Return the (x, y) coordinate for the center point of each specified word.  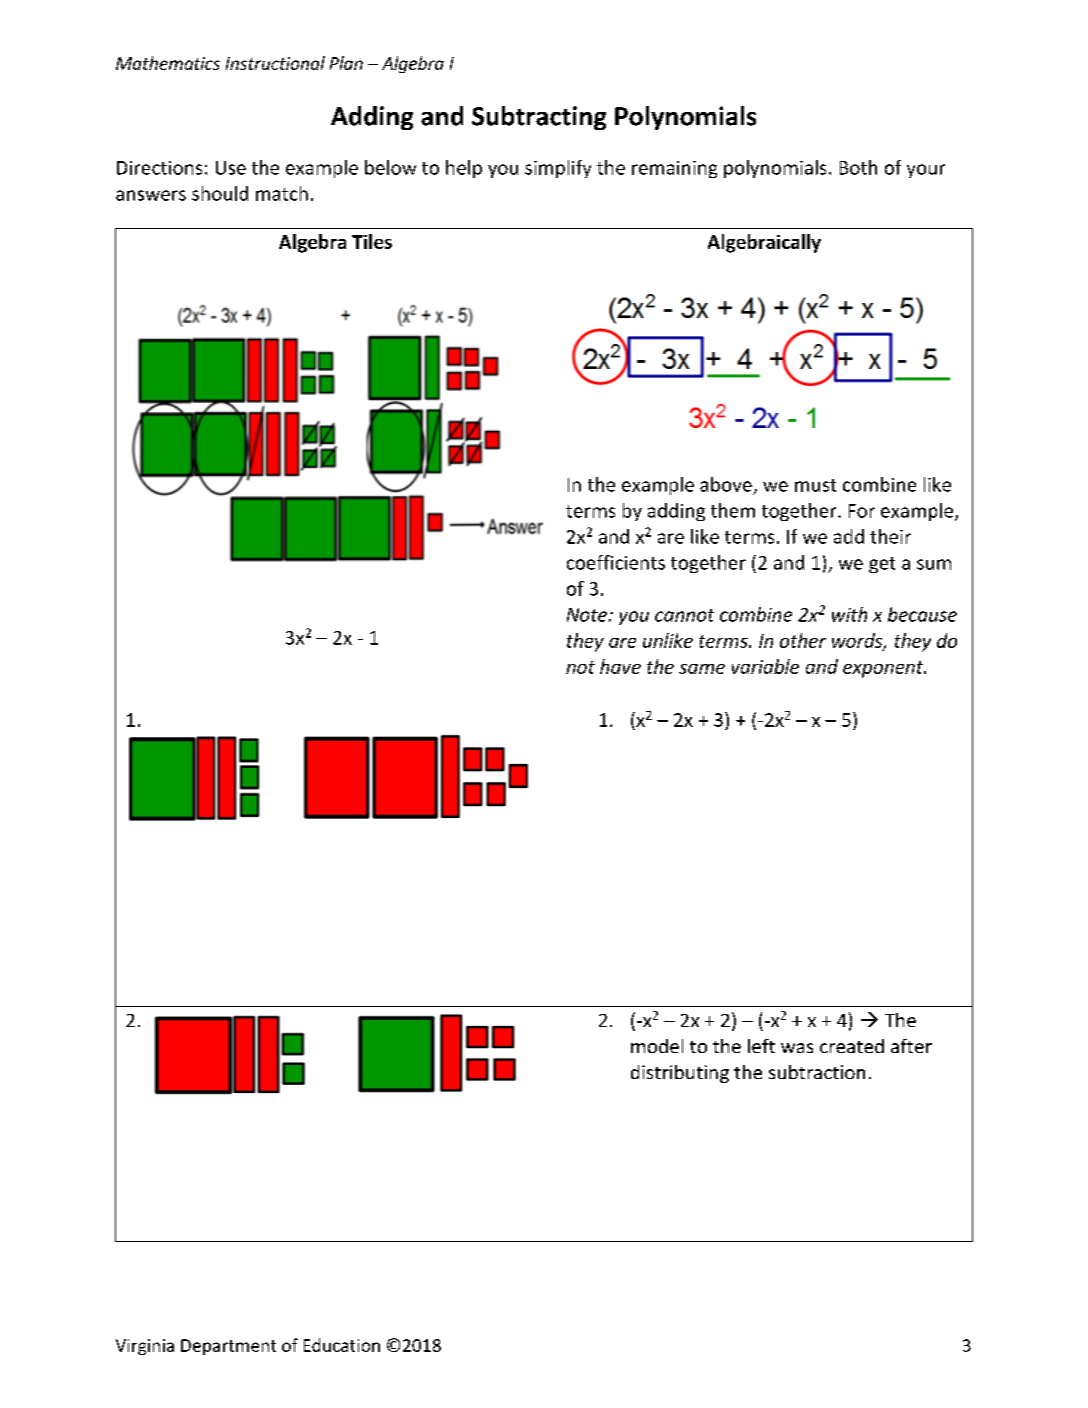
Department (228, 1347)
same (702, 669)
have (620, 666)
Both (858, 167)
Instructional (275, 63)
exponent (884, 669)
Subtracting (539, 118)
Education (342, 1345)
